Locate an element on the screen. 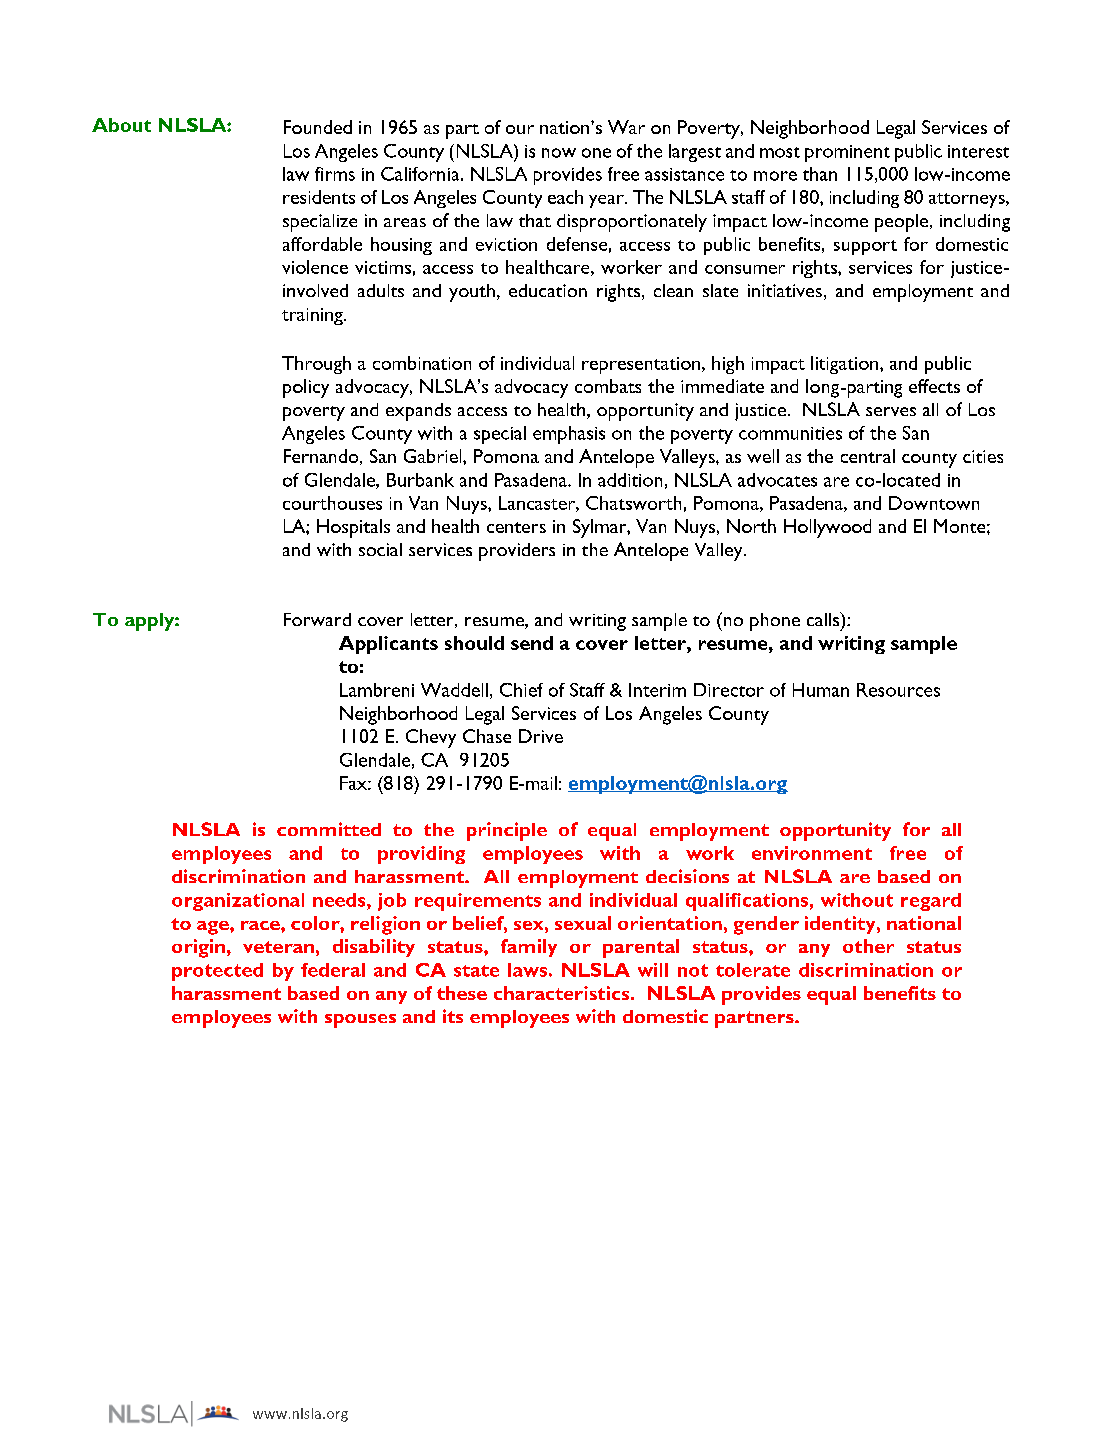 The width and height of the screenshot is (1120, 1449). now is located at coordinates (559, 153).
